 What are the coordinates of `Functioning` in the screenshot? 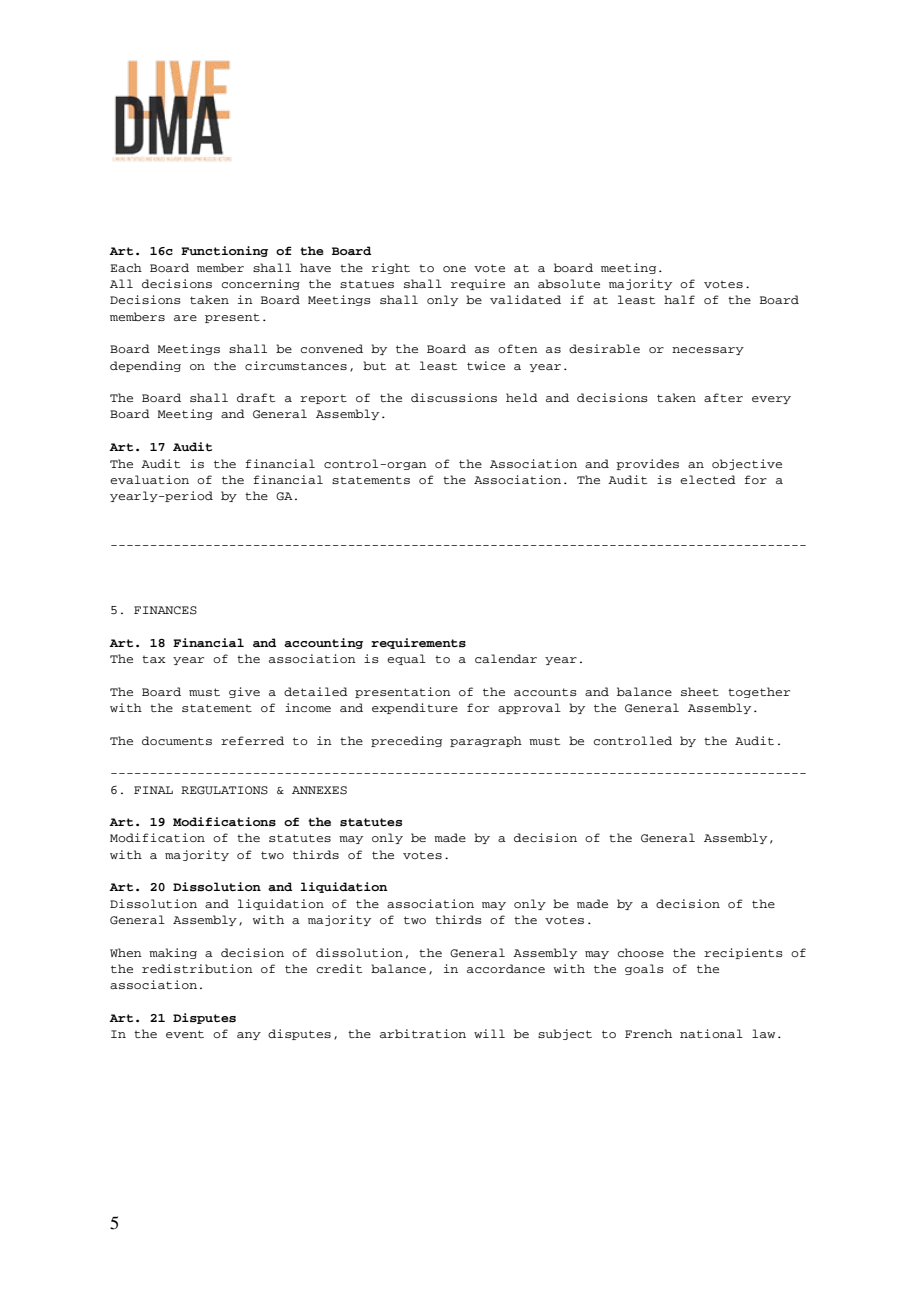 It's located at (224, 251).
